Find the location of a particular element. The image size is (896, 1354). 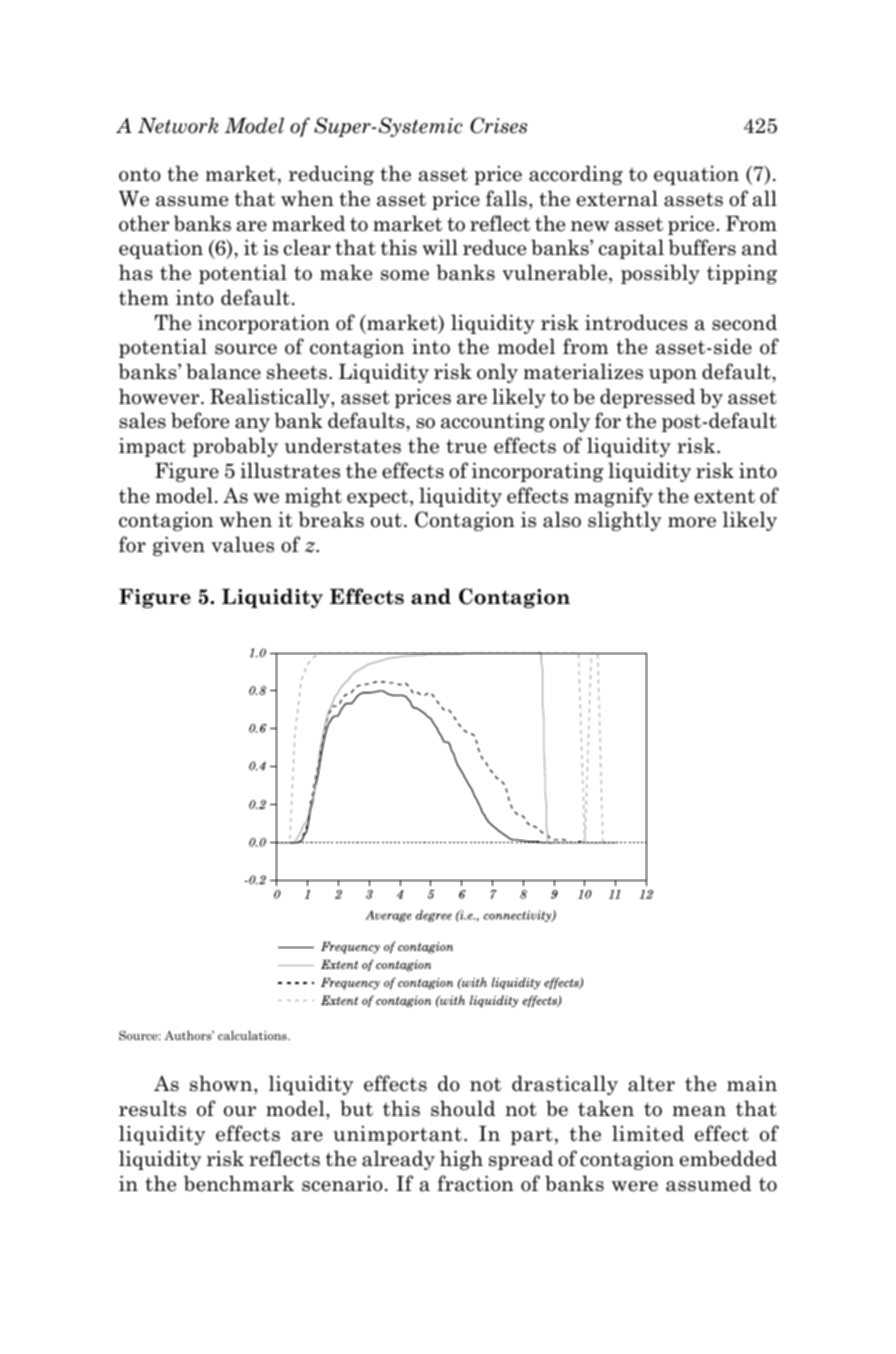

more is located at coordinates (692, 522).
